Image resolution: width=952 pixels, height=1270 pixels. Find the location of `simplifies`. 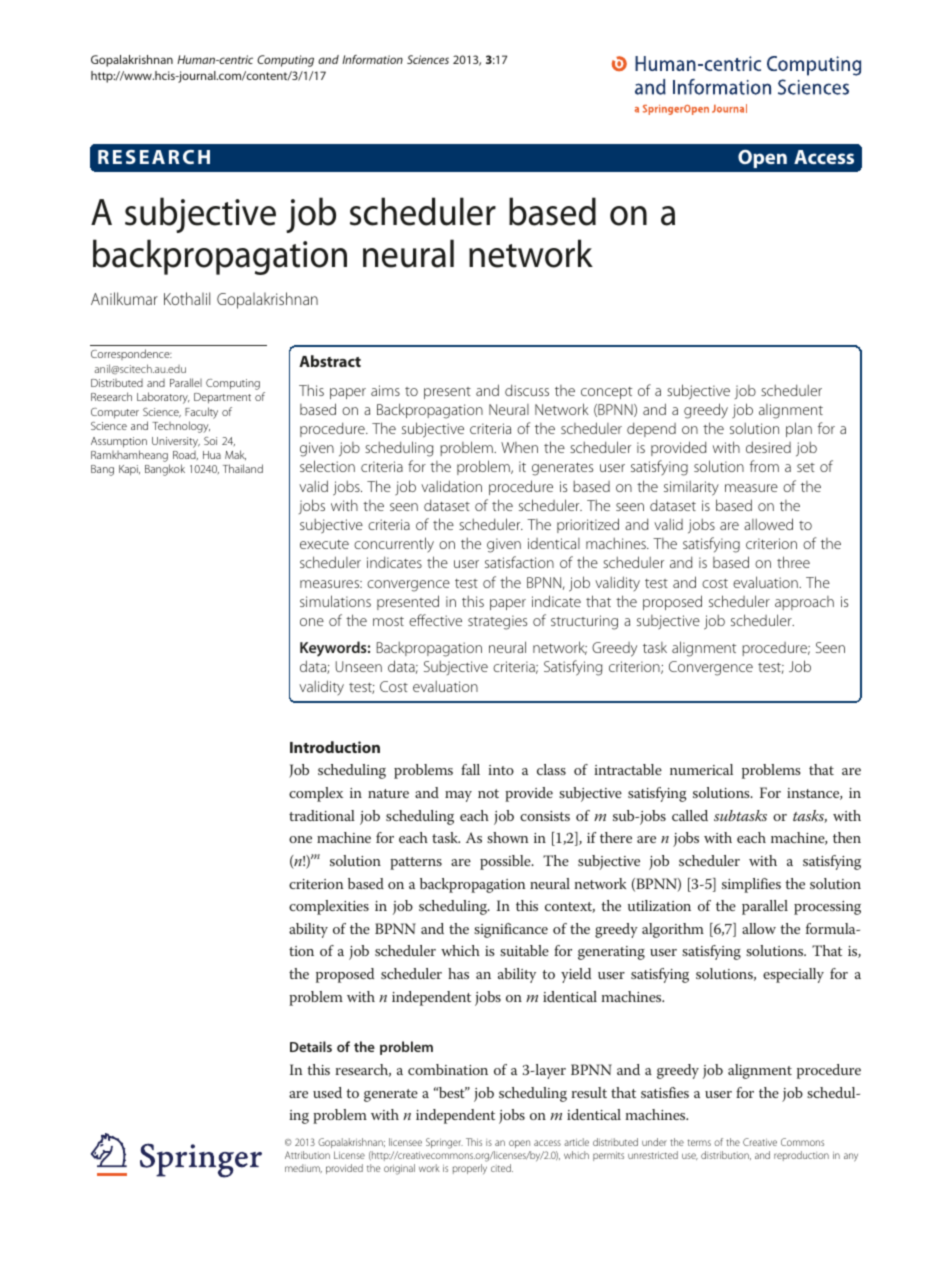

simplifies is located at coordinates (751, 885).
